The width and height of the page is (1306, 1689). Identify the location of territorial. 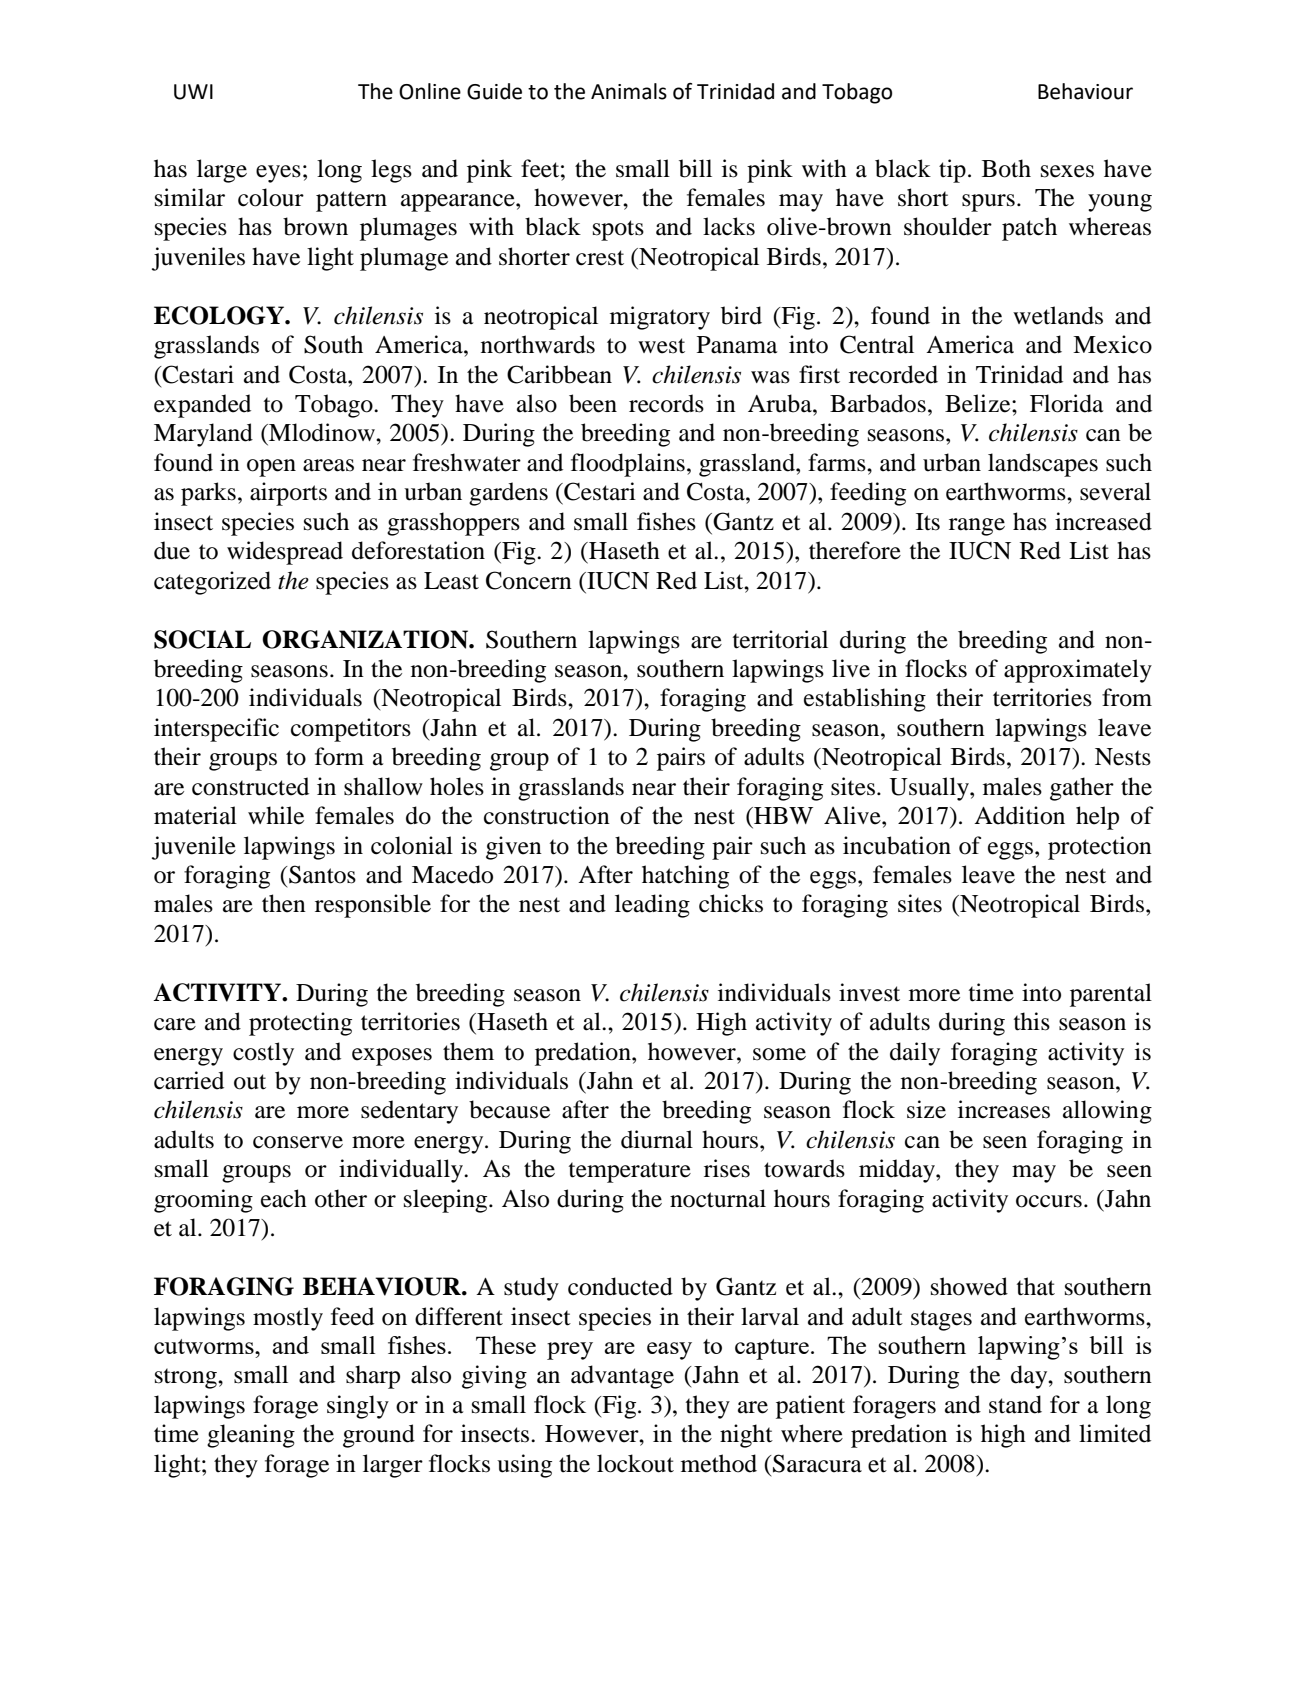
(780, 639).
